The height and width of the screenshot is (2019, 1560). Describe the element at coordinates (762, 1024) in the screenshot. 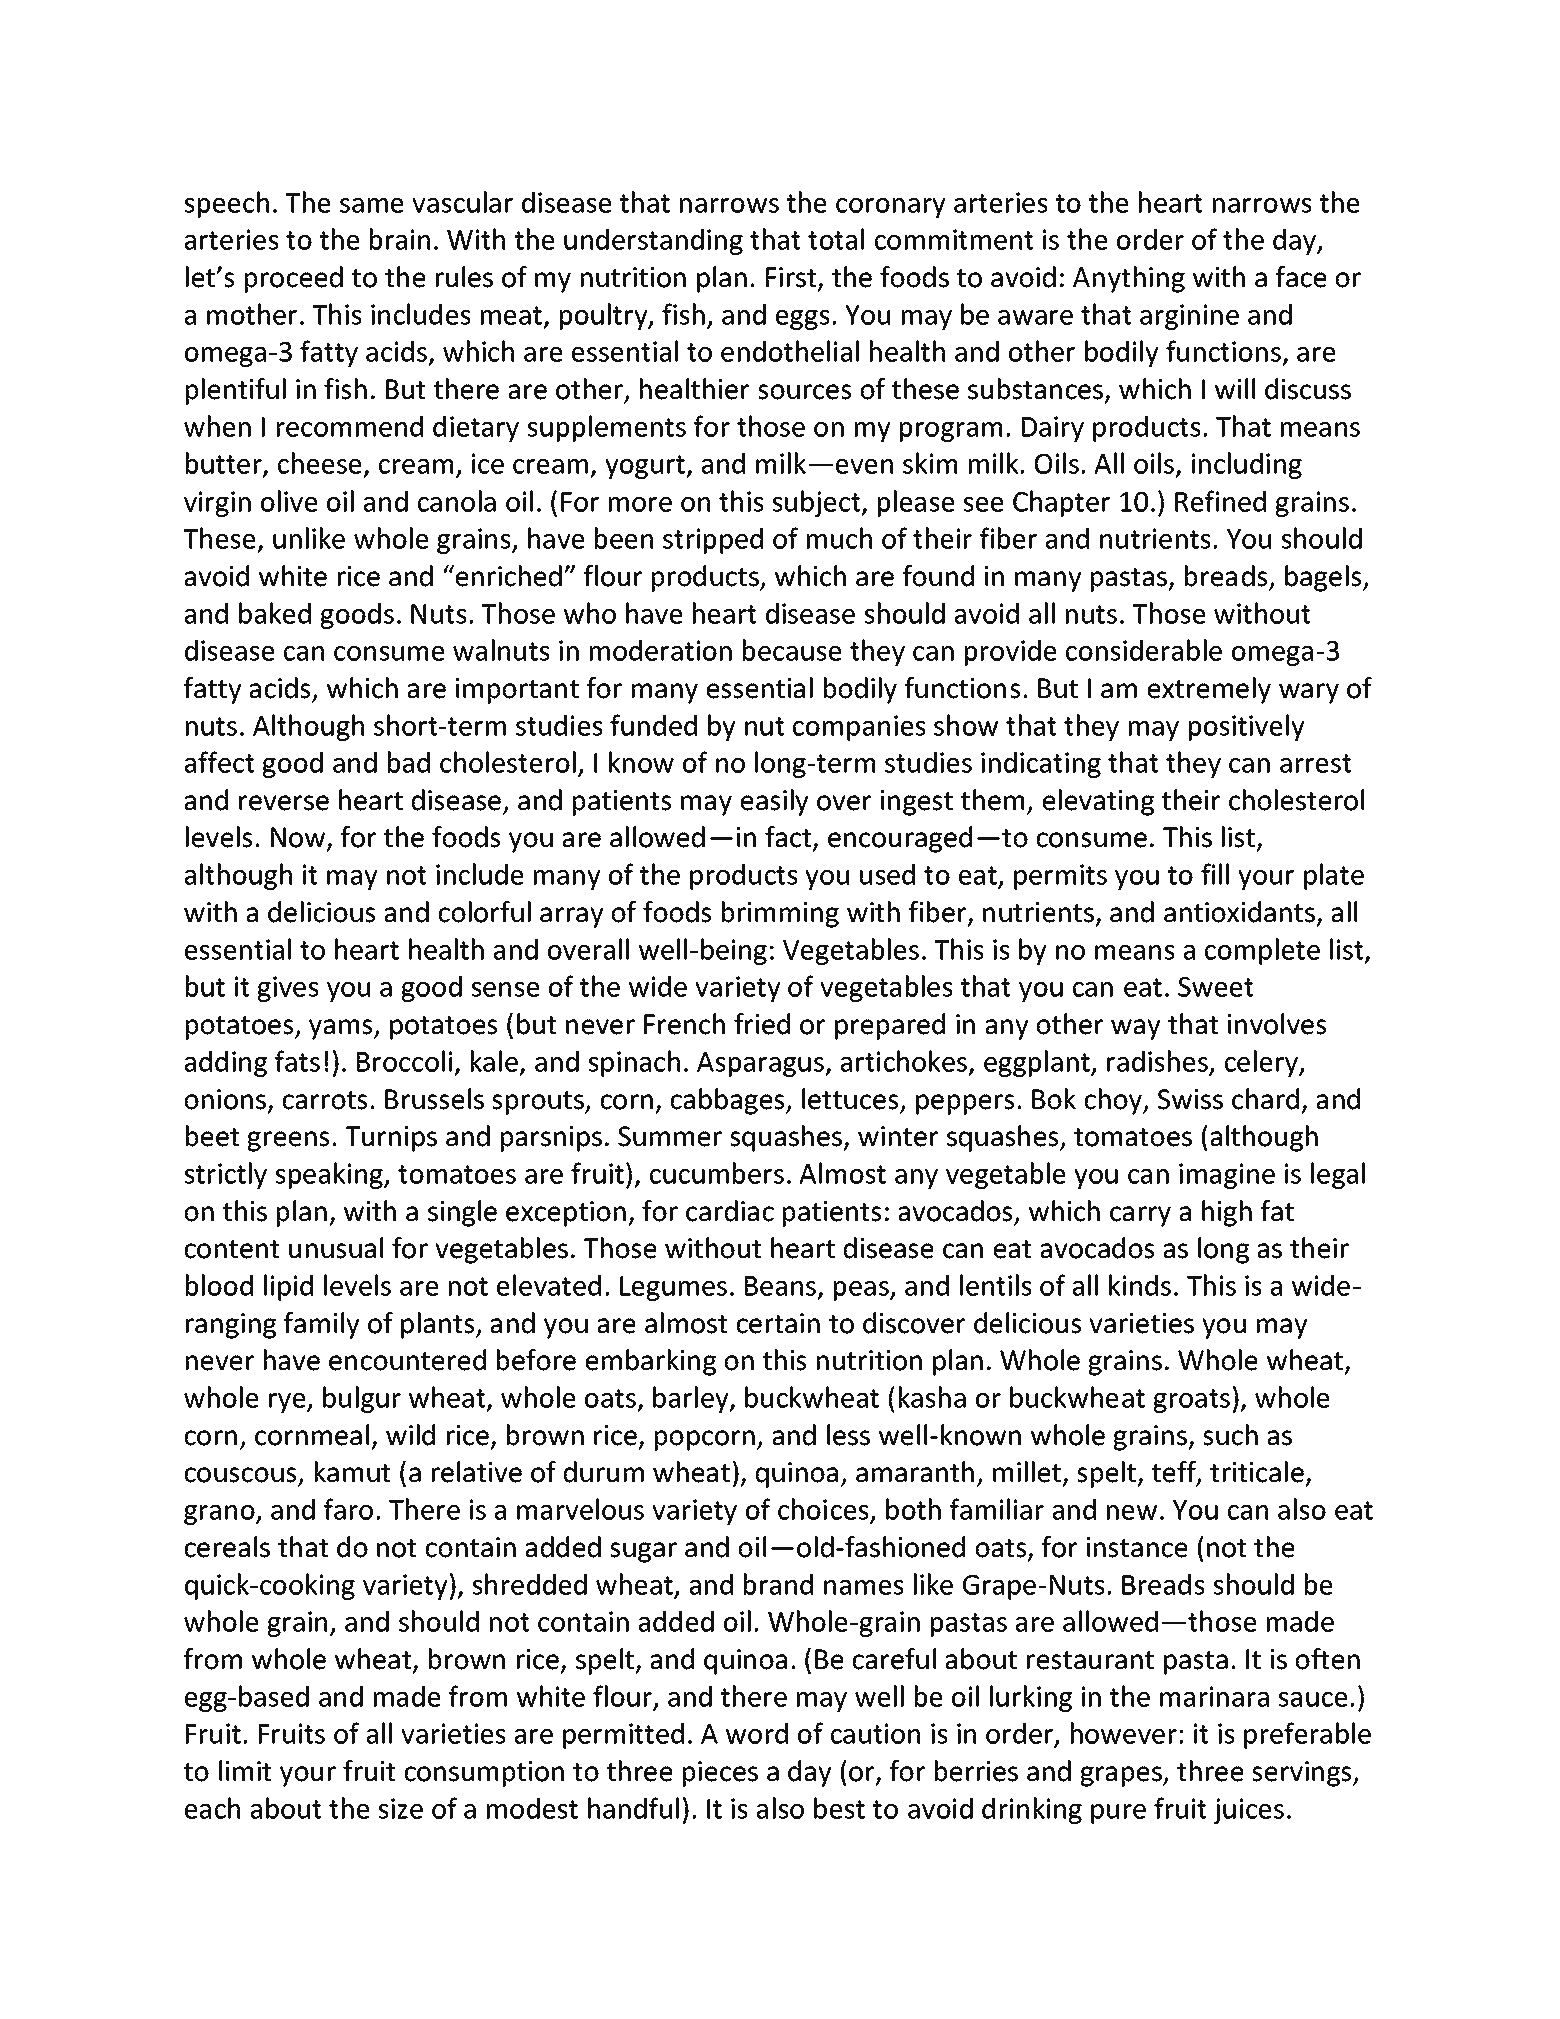

I see `fried` at that location.
